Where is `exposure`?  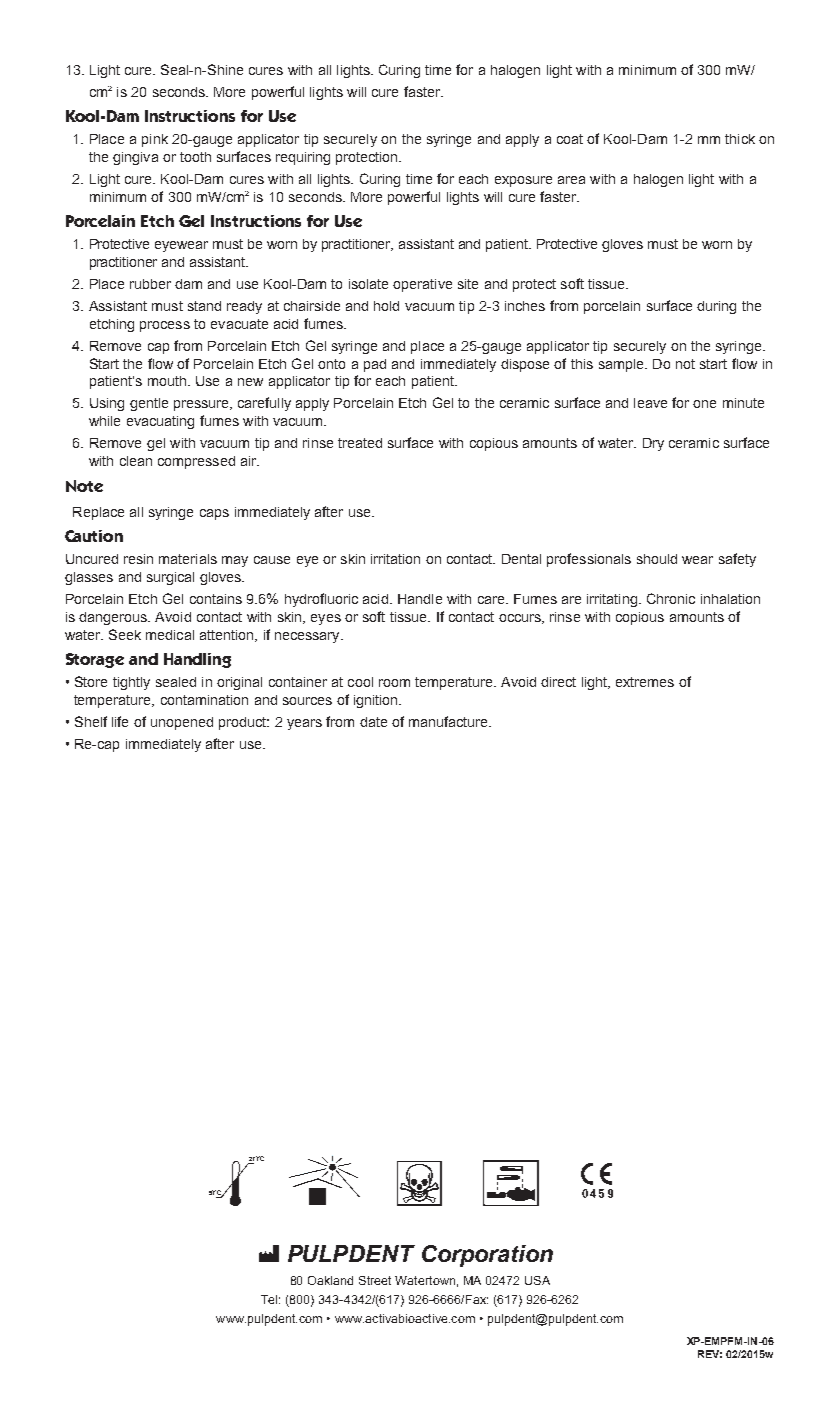 exposure is located at coordinates (523, 181).
